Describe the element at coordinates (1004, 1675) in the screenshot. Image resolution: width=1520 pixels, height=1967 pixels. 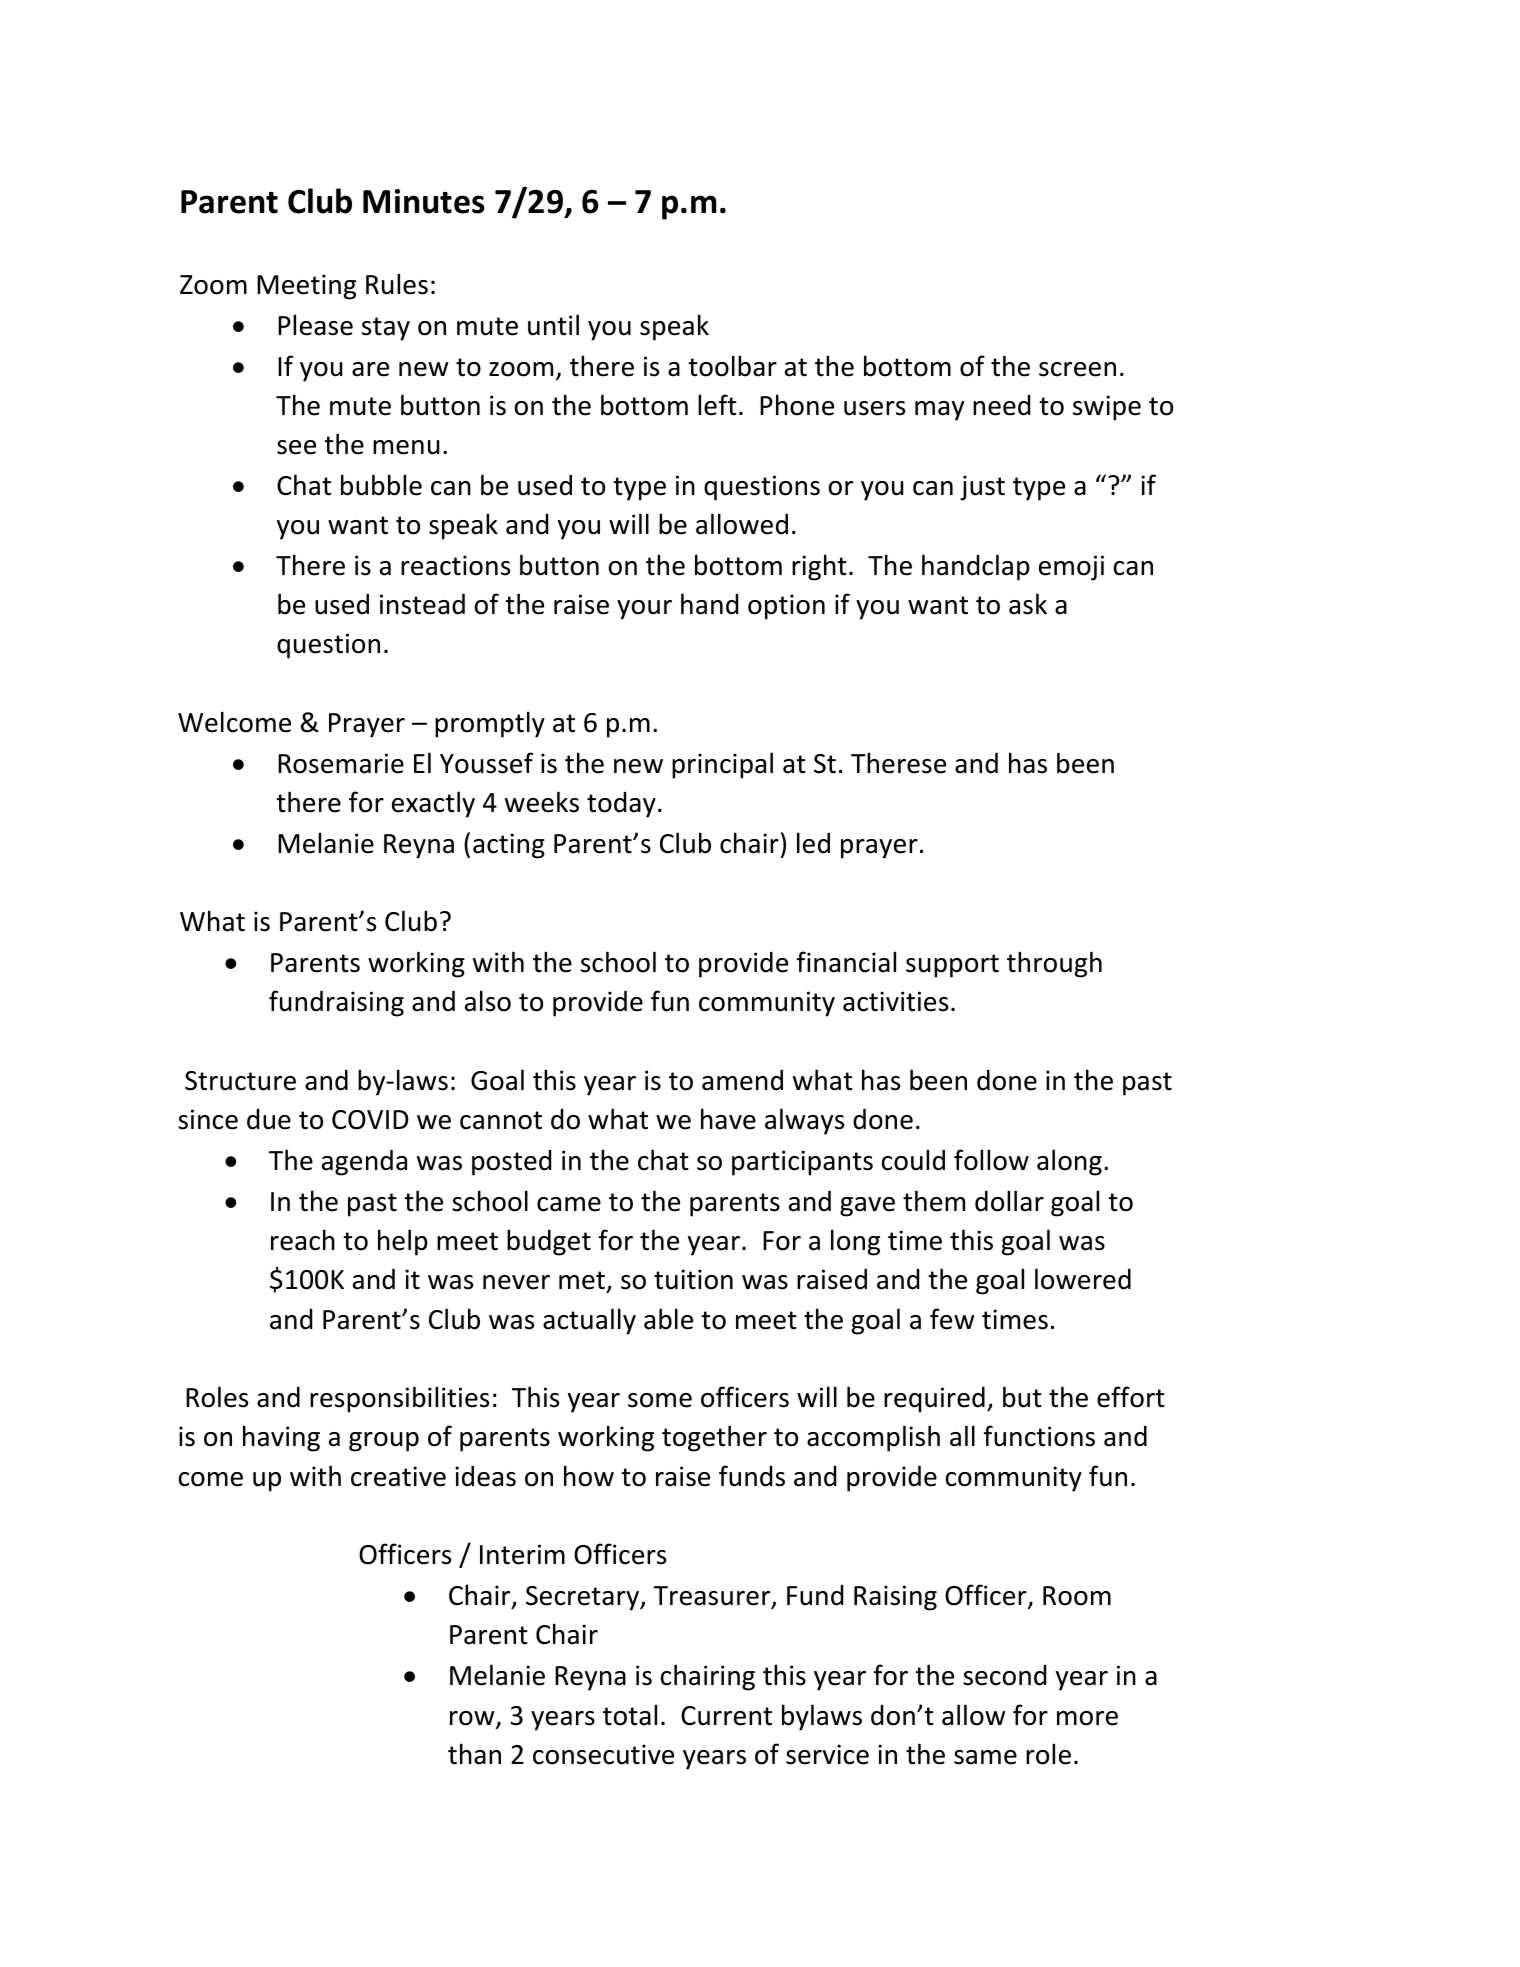
I see `second` at that location.
